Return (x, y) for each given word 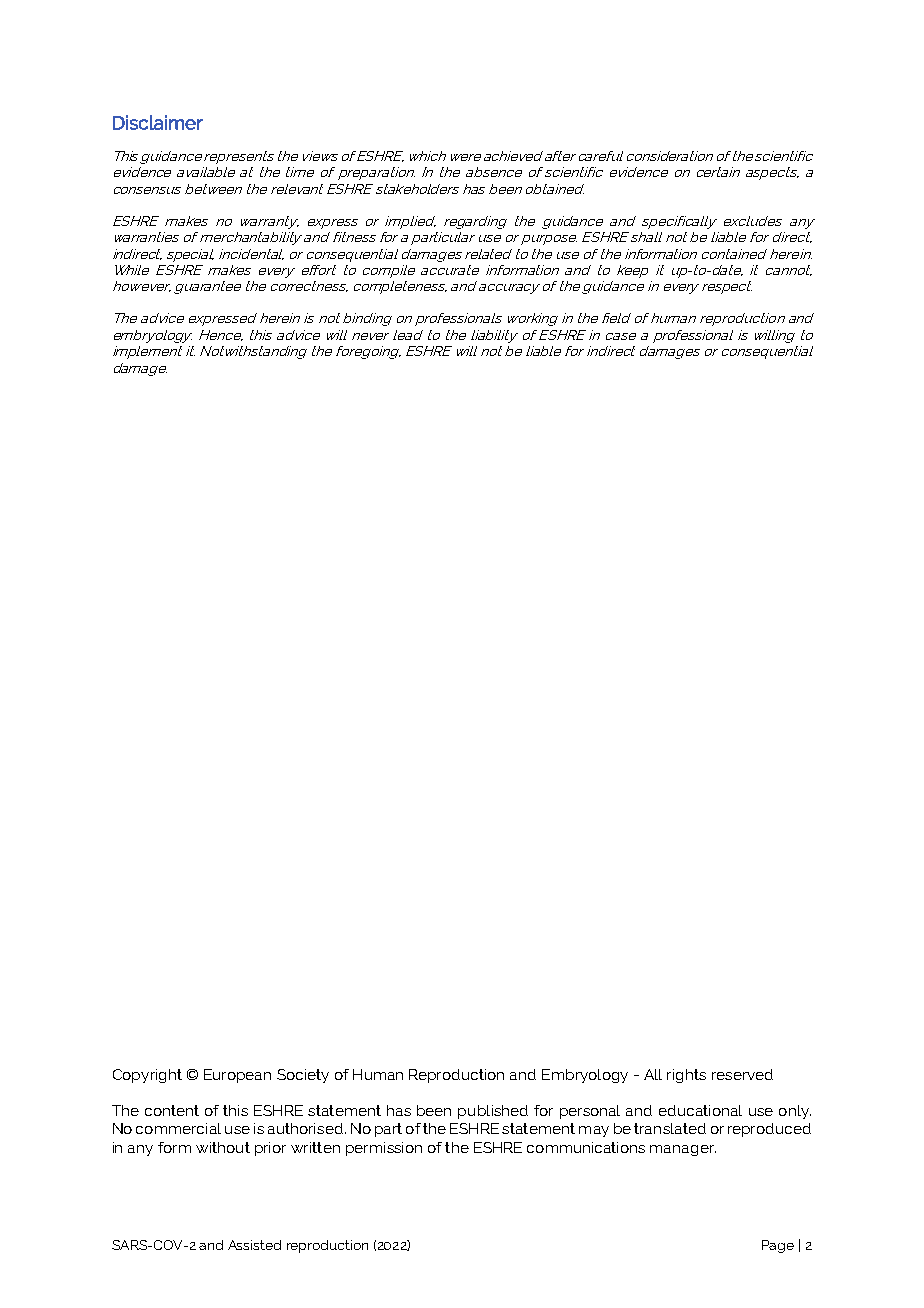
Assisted (254, 1245)
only (795, 1112)
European (237, 1076)
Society (303, 1076)
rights (686, 1076)
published (493, 1112)
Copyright (147, 1076)
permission (384, 1149)
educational (700, 1110)
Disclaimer (158, 122)
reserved (742, 1074)
